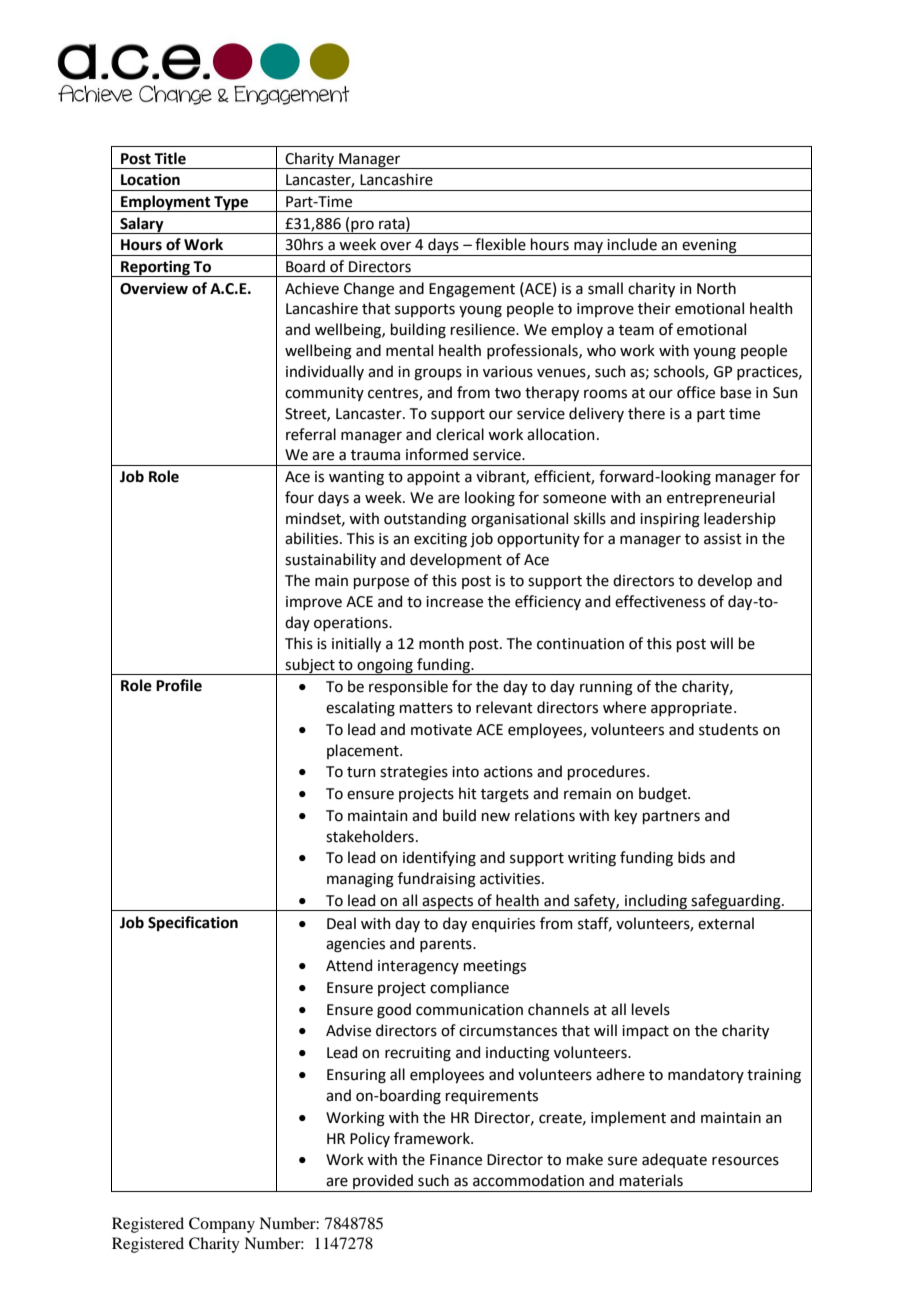  Describe the element at coordinates (469, 988) in the page. I see `compliance` at that location.
